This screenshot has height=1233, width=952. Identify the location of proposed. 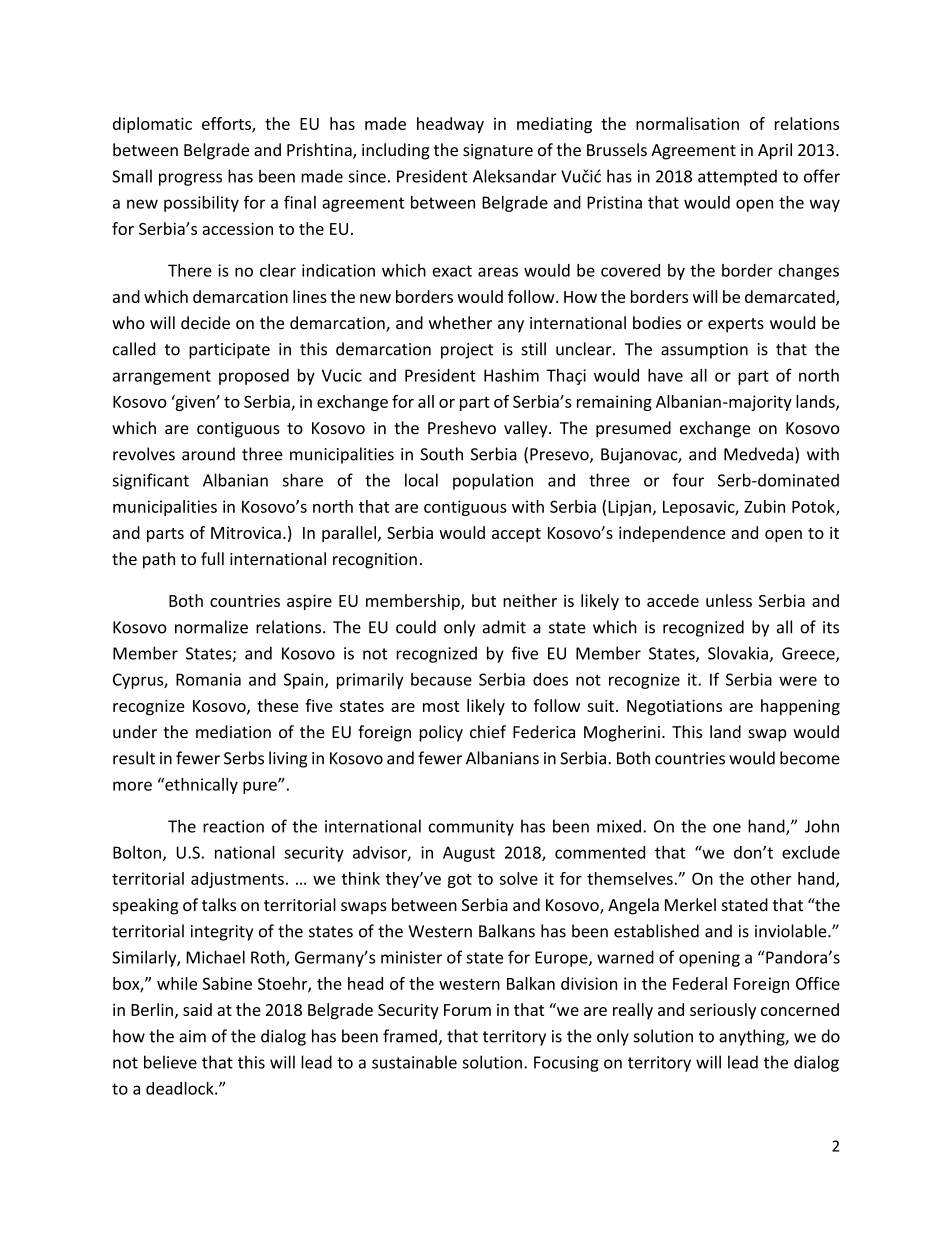
(254, 377).
